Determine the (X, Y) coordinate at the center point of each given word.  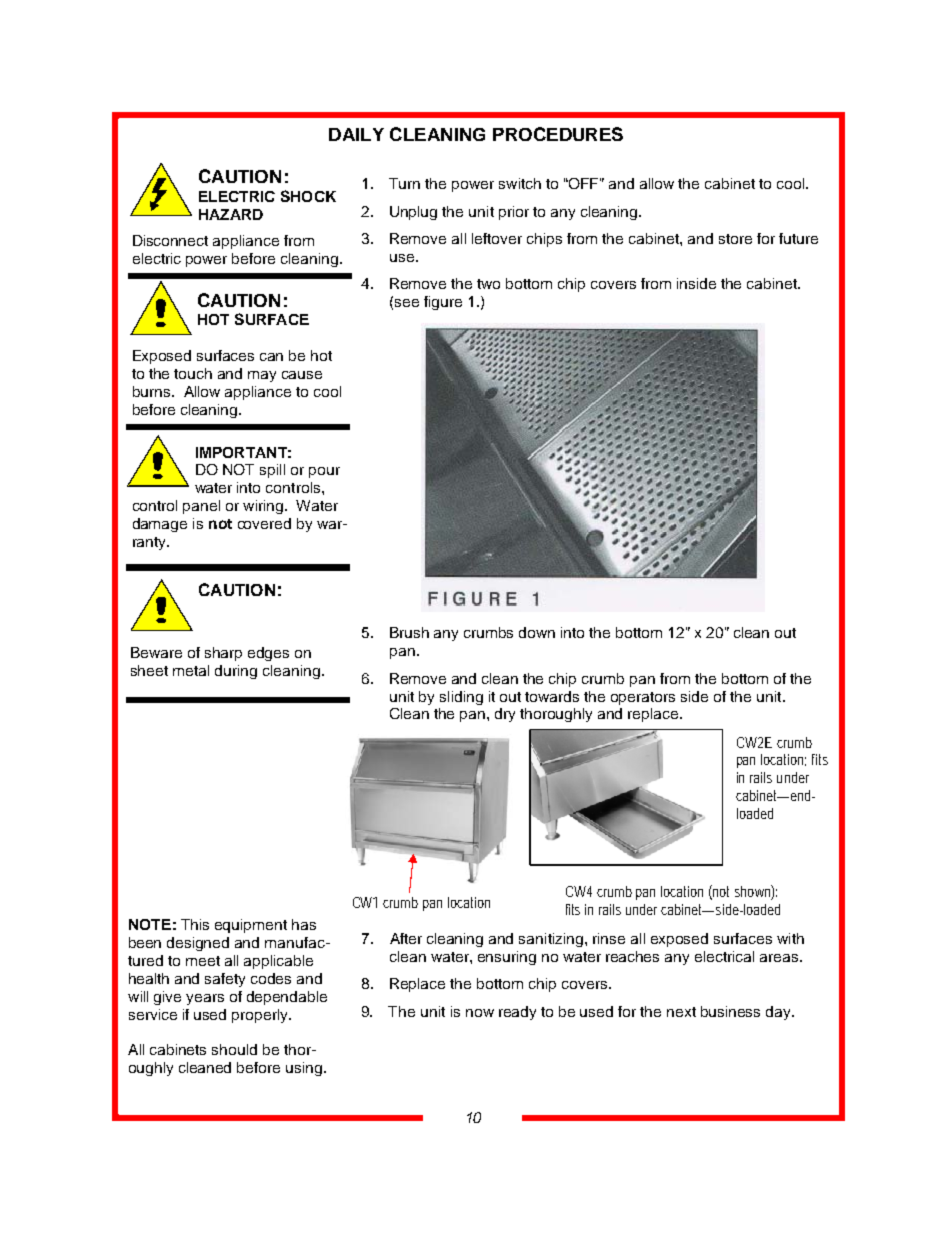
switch (520, 183)
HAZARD (231, 214)
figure (443, 303)
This (195, 924)
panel (201, 507)
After (406, 938)
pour (324, 472)
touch (193, 373)
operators (643, 698)
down (537, 632)
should (234, 1049)
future (798, 238)
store (735, 239)
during (236, 672)
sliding (461, 698)
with (790, 938)
